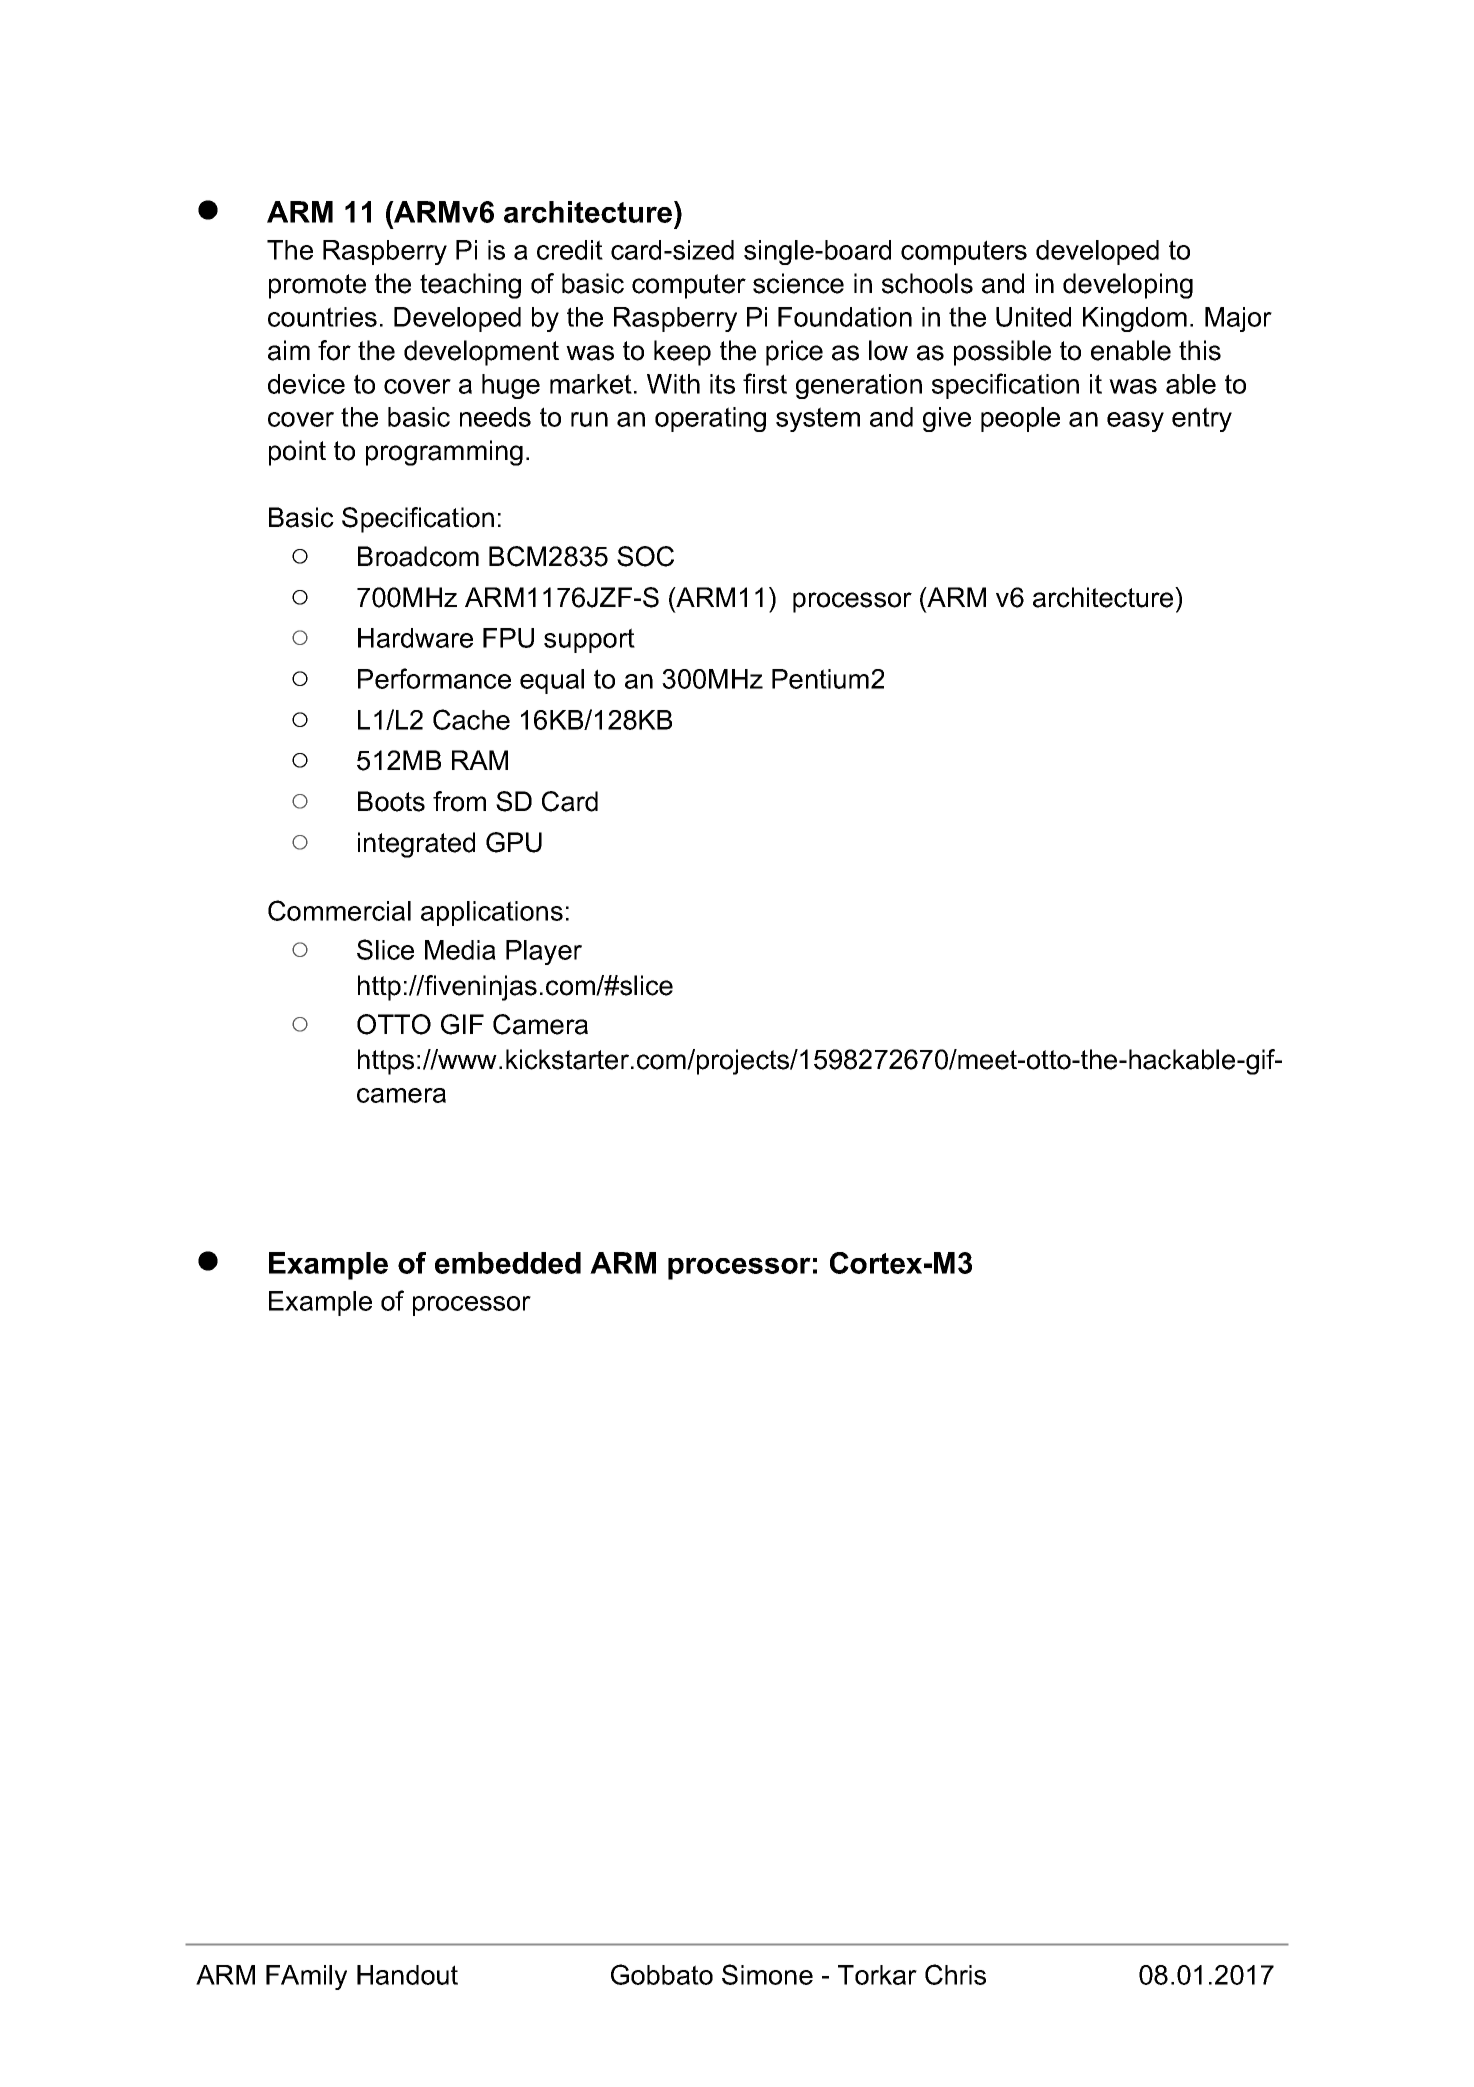  What do you see at coordinates (460, 950) in the screenshot?
I see `Media` at bounding box center [460, 950].
